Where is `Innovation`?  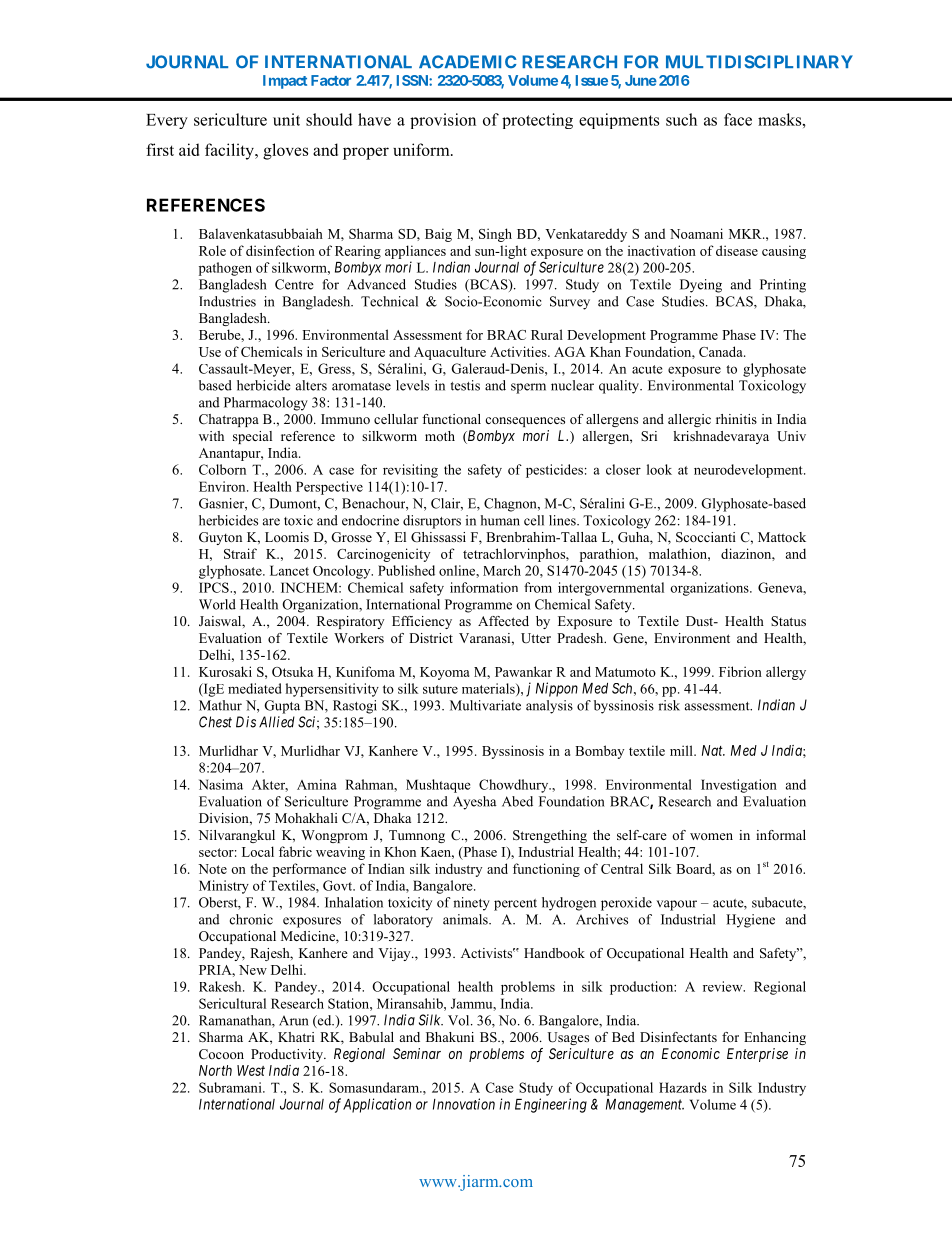
Innovation is located at coordinates (464, 1104).
